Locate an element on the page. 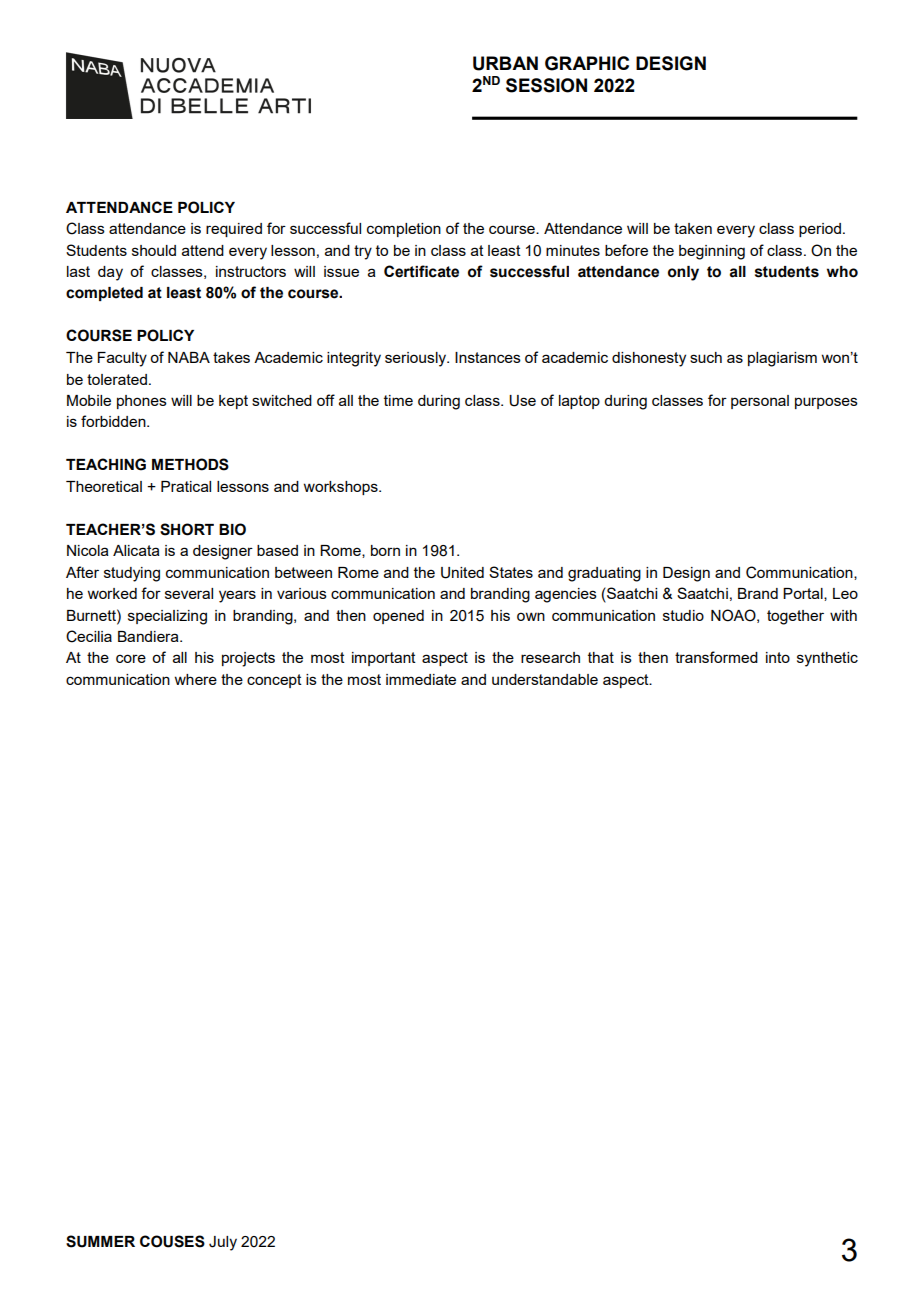  URBAN is located at coordinates (505, 63).
